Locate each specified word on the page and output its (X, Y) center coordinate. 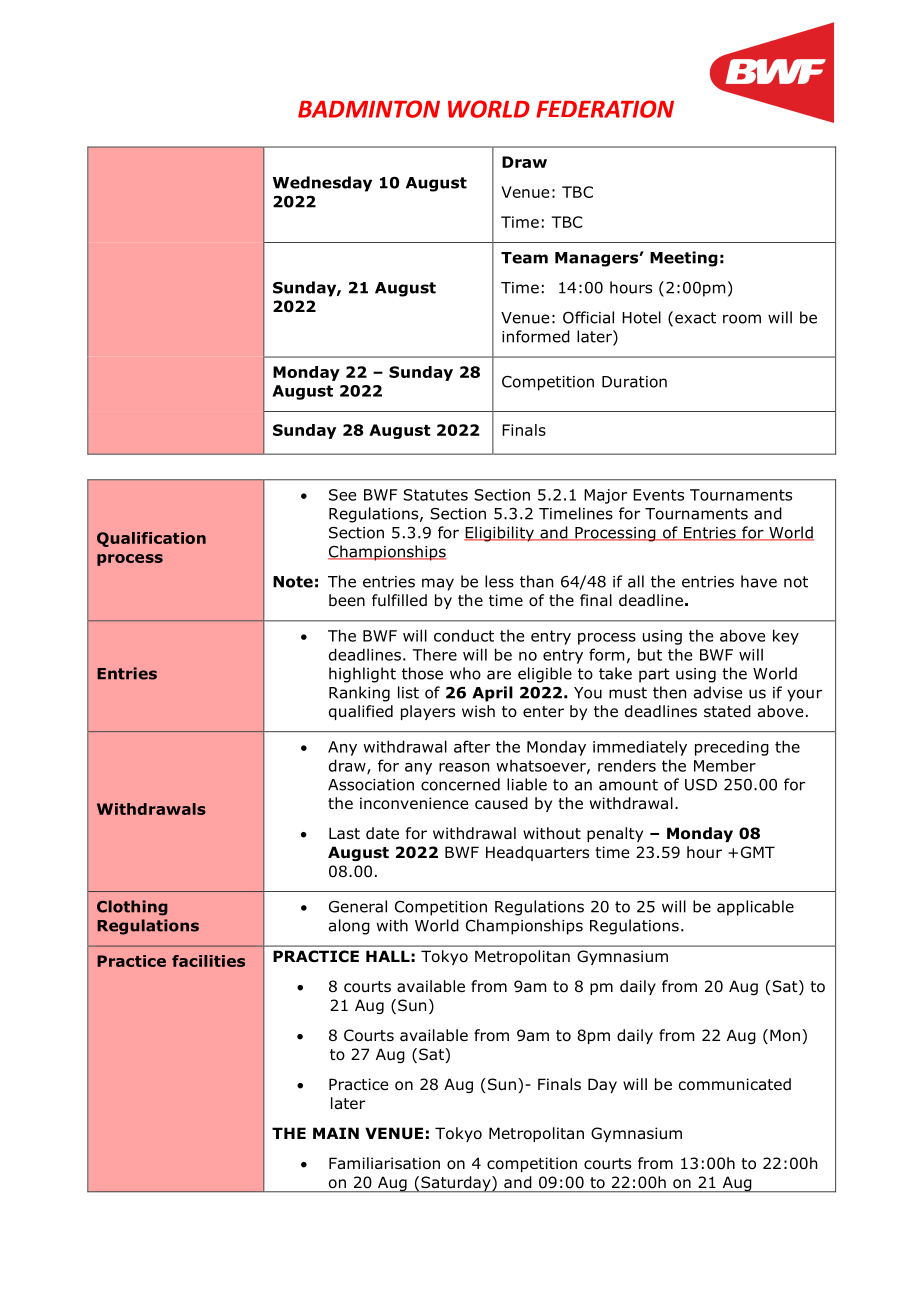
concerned (460, 784)
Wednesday (322, 184)
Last (344, 833)
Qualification (151, 539)
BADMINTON (369, 109)
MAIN (336, 1133)
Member (725, 765)
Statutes (435, 495)
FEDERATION (605, 109)
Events (658, 495)
